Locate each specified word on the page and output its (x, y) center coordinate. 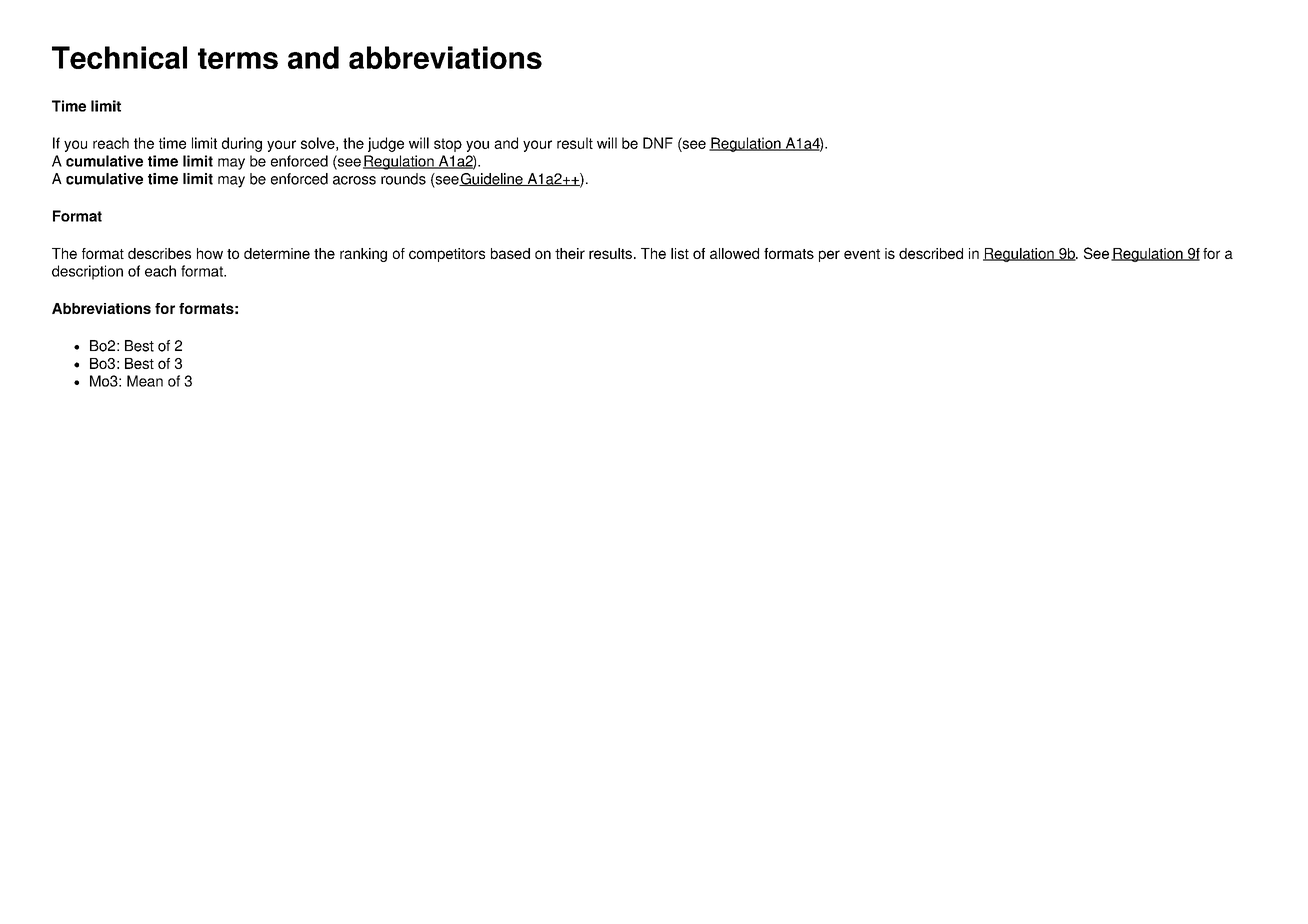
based (510, 253)
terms (238, 58)
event (862, 254)
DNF (658, 143)
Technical (119, 57)
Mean (145, 381)
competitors (447, 255)
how (210, 253)
